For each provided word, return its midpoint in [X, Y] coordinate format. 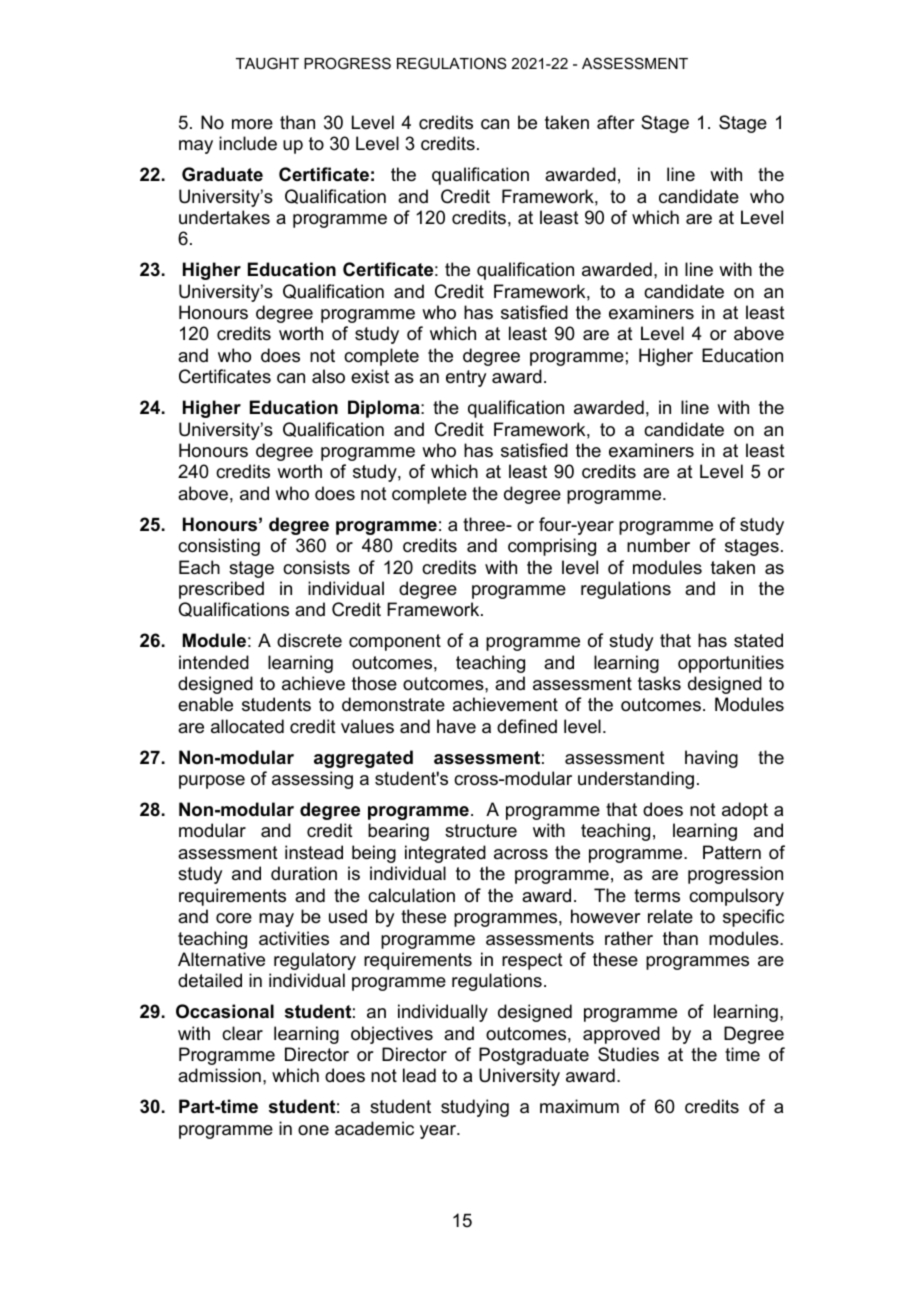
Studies [628, 1054]
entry [466, 378]
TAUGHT [267, 63]
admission [219, 1075]
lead [419, 1075]
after [616, 122]
